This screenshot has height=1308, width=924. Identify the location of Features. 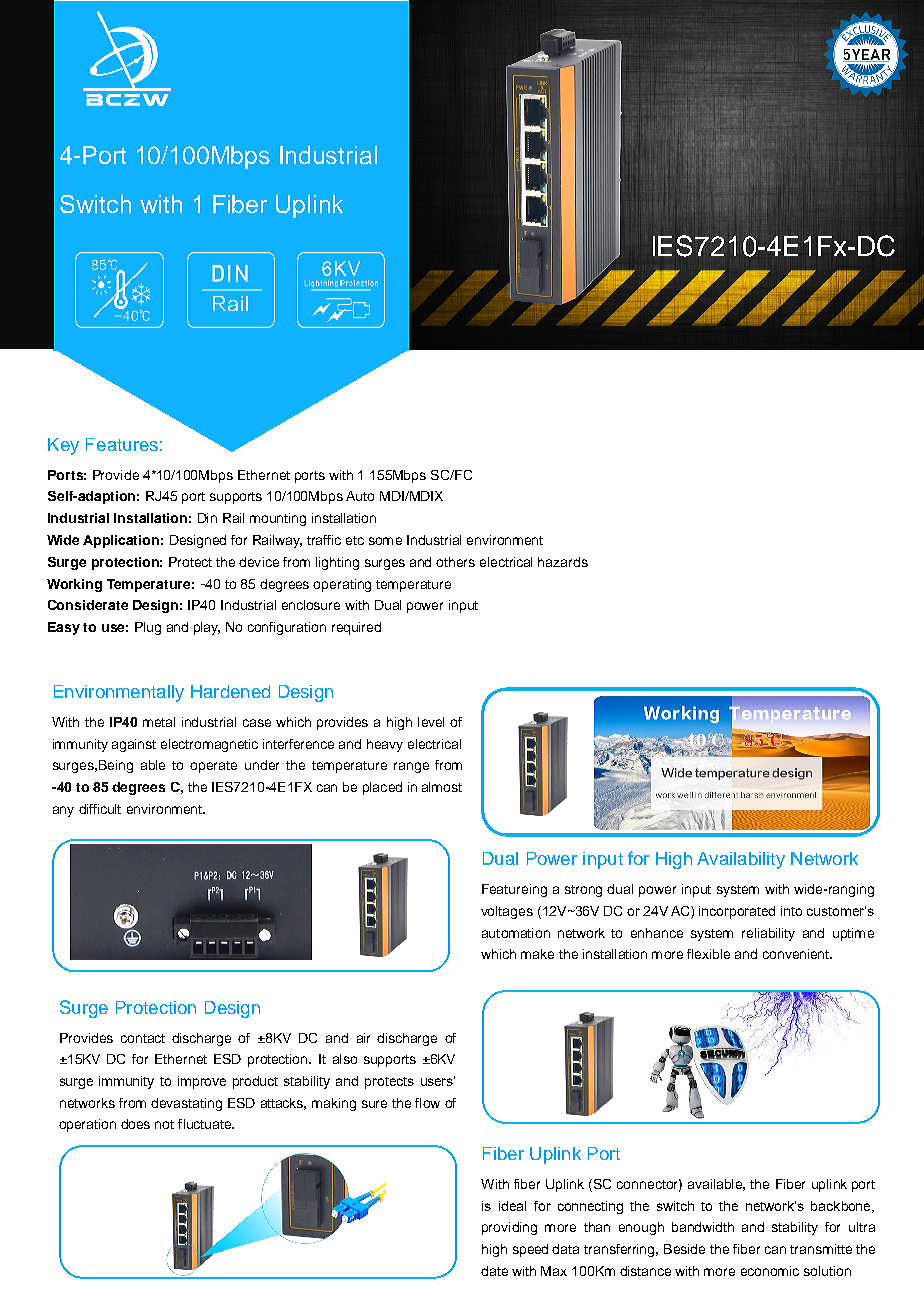
(122, 444).
